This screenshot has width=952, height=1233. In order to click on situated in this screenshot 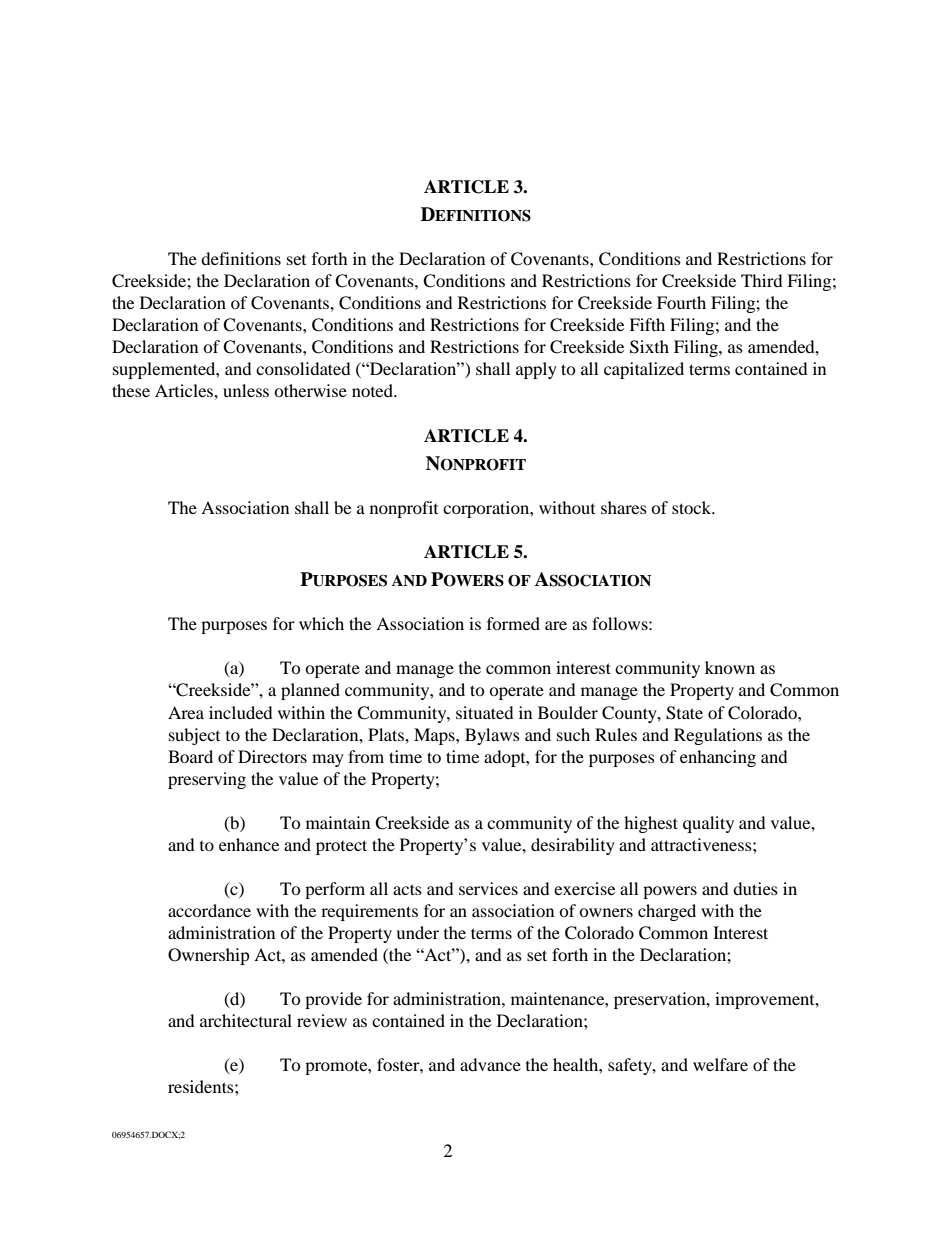, I will do `click(485, 712)`.
